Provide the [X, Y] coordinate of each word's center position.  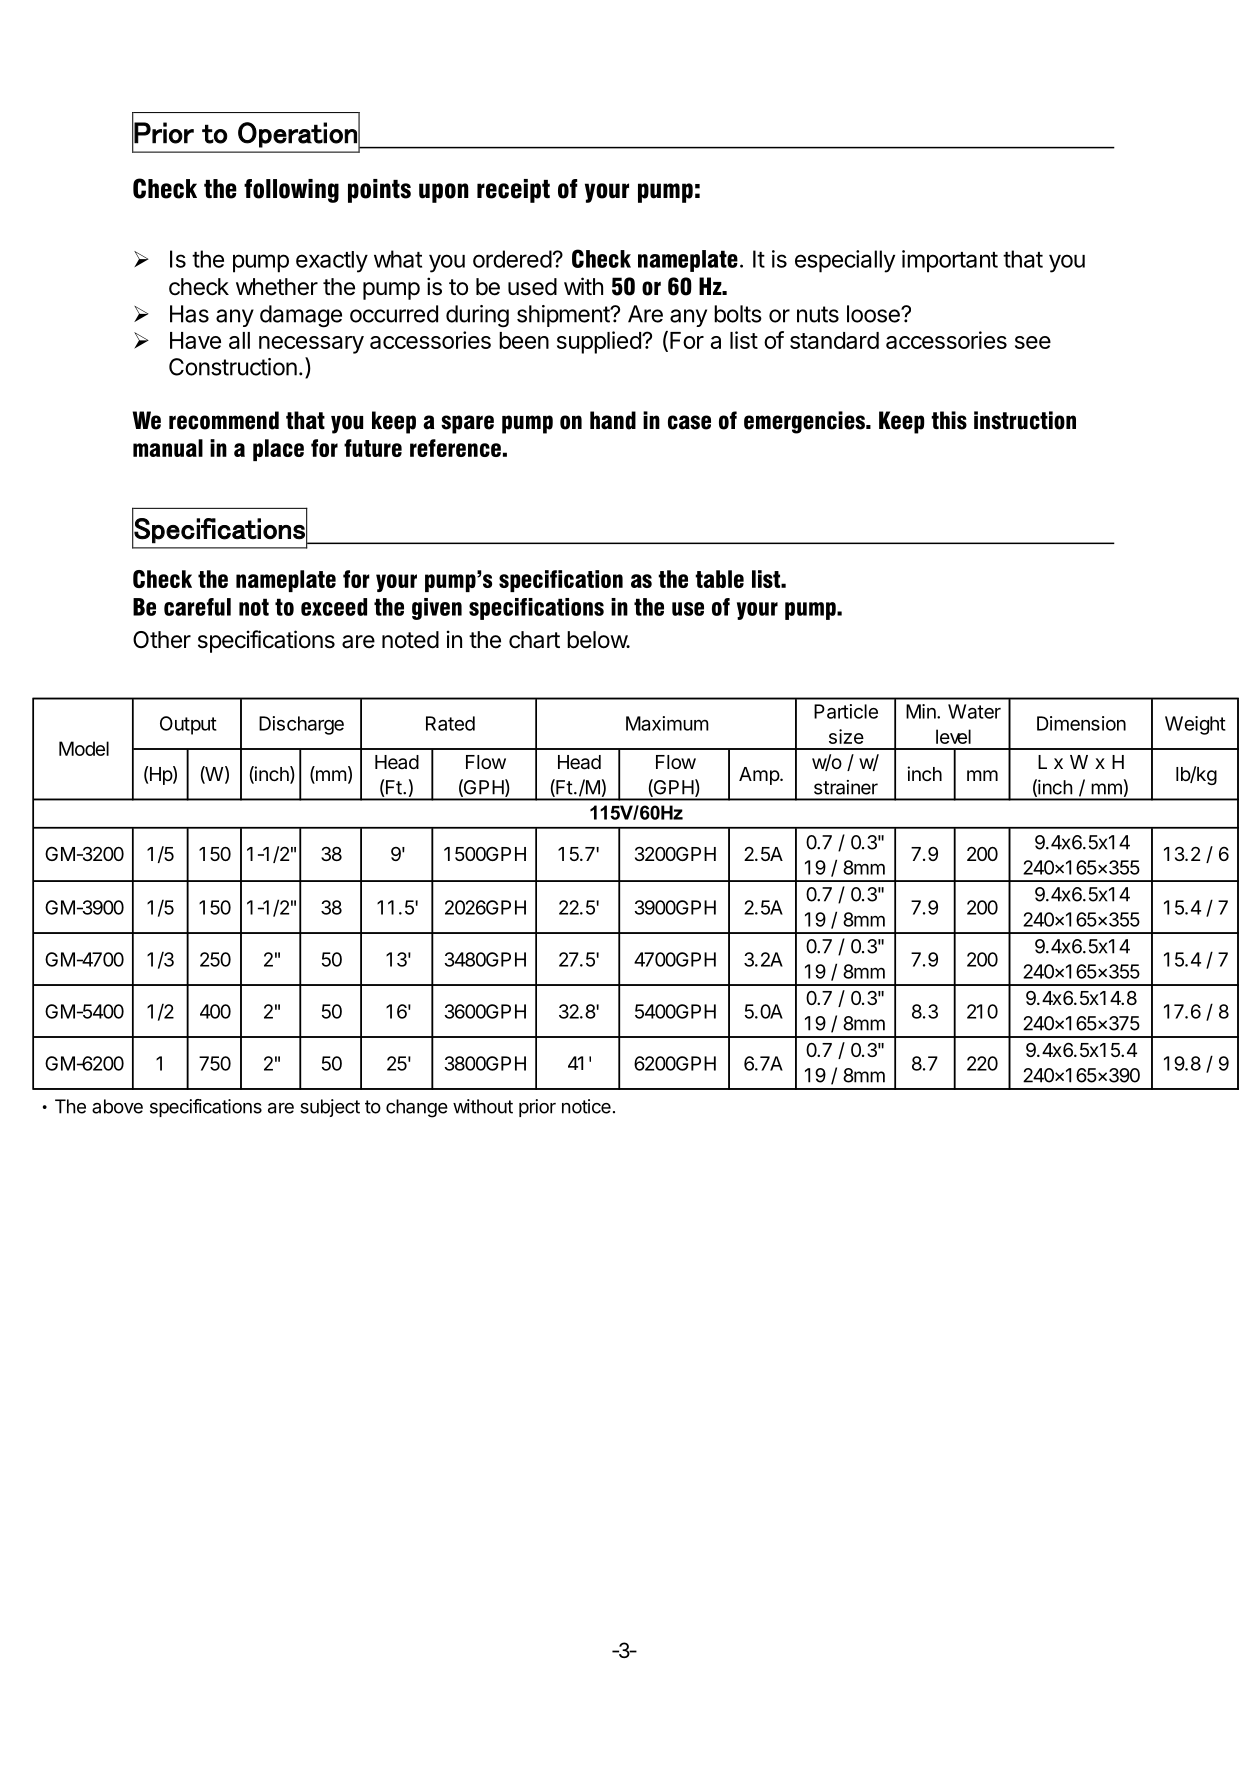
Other [162, 640]
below [598, 640]
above [117, 1106]
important [950, 261]
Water [974, 711]
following [291, 191]
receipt [513, 191]
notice [586, 1106]
